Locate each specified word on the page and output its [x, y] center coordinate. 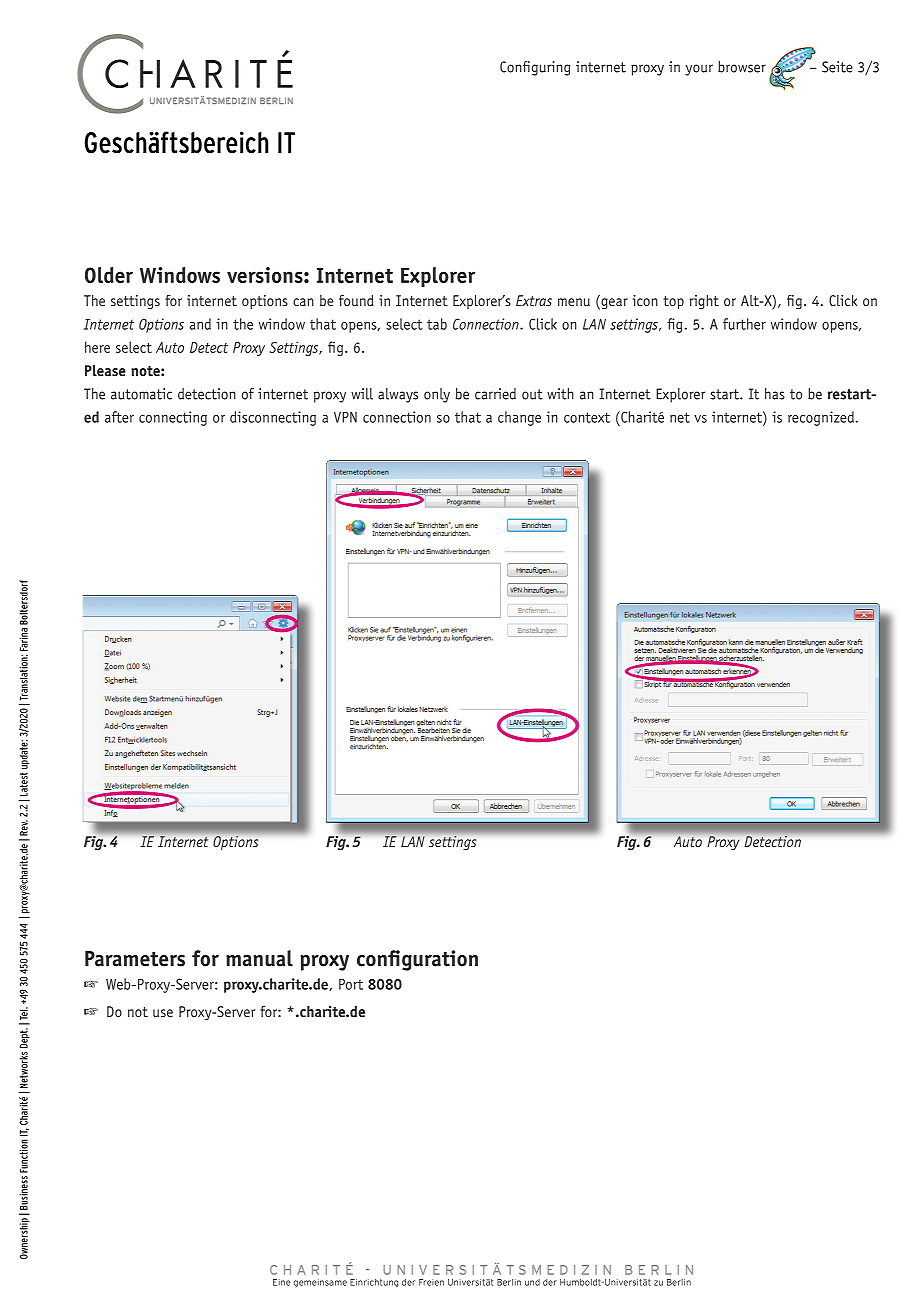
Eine [281, 1282]
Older [109, 275]
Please [105, 371]
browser [742, 67]
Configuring [535, 68]
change [519, 418]
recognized [821, 418]
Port [351, 984]
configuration [417, 960]
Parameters [135, 959]
